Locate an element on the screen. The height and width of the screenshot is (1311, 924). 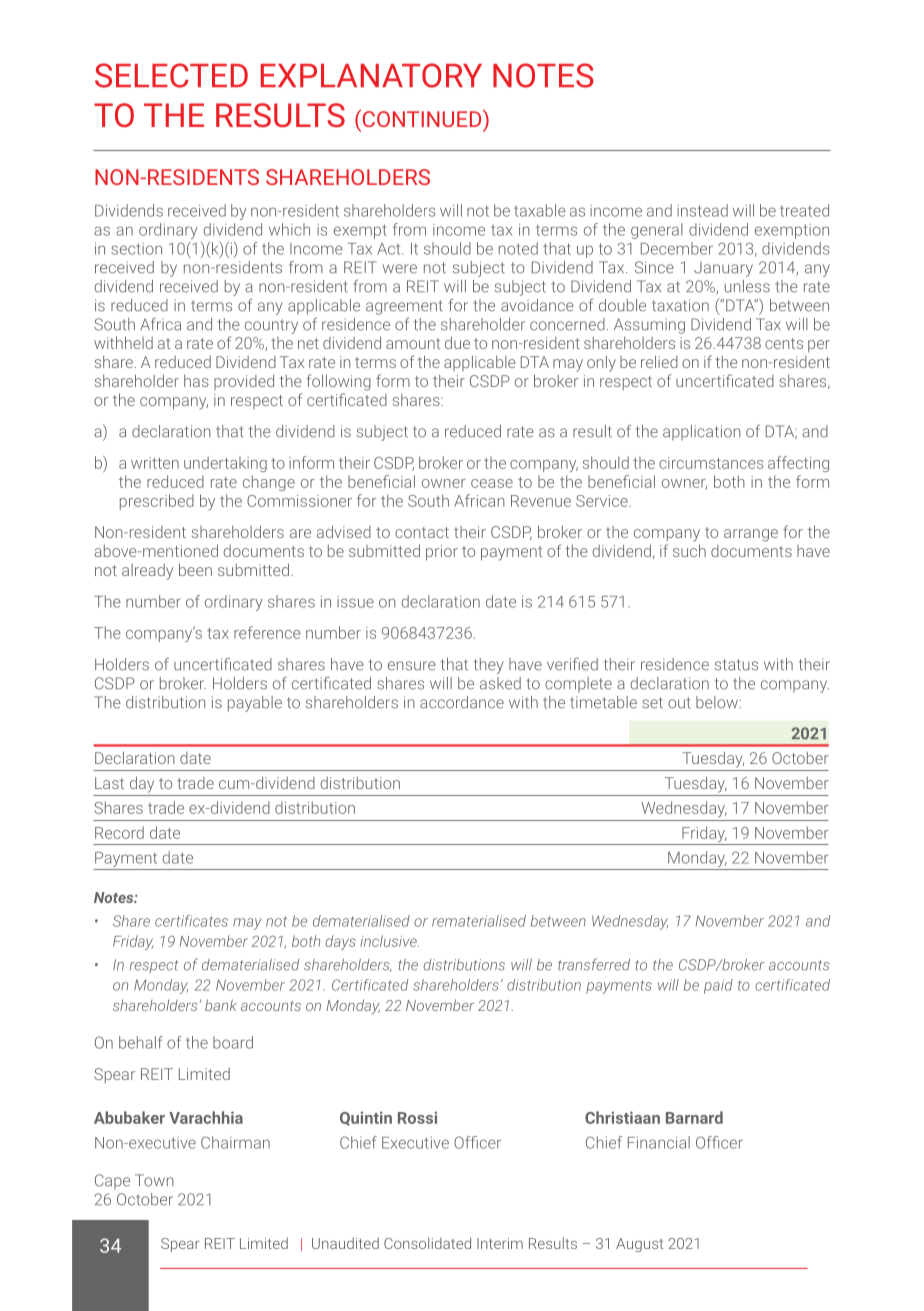
circumstances is located at coordinates (711, 463).
